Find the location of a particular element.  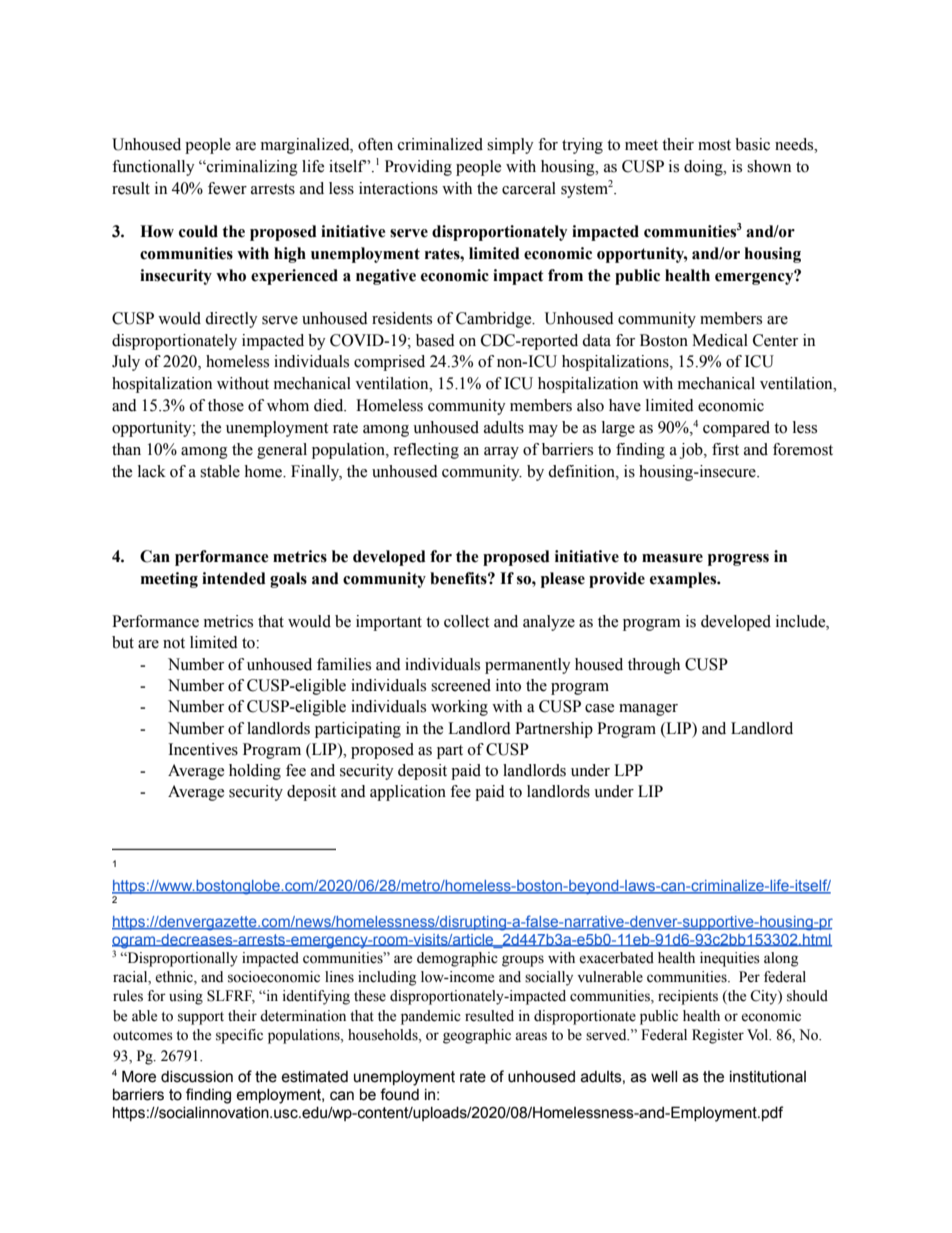

doing is located at coordinates (704, 168).
